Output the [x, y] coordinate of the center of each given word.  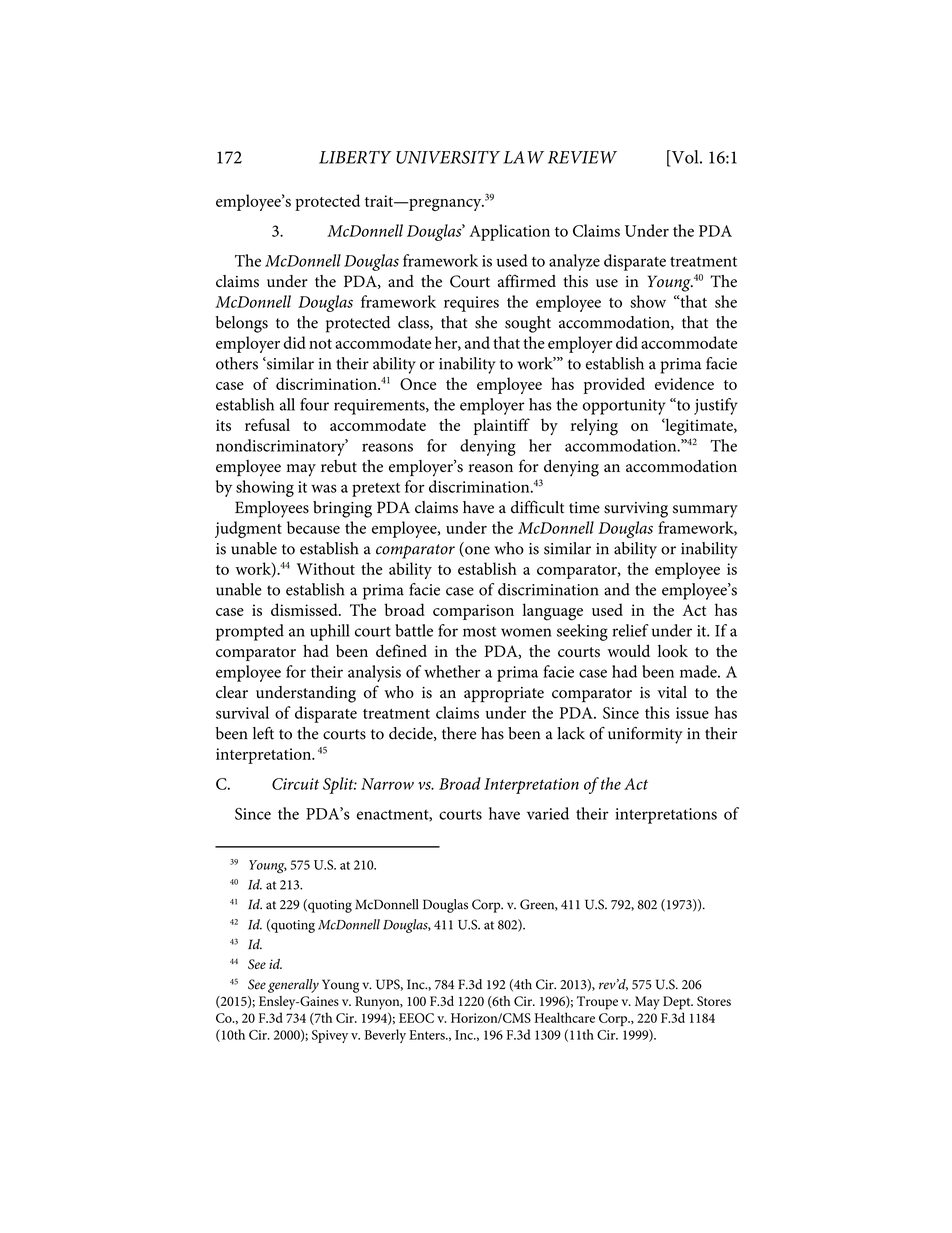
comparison [473, 612]
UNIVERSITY [448, 157]
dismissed [305, 609]
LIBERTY [355, 157]
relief [630, 630]
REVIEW [582, 157]
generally [293, 986]
